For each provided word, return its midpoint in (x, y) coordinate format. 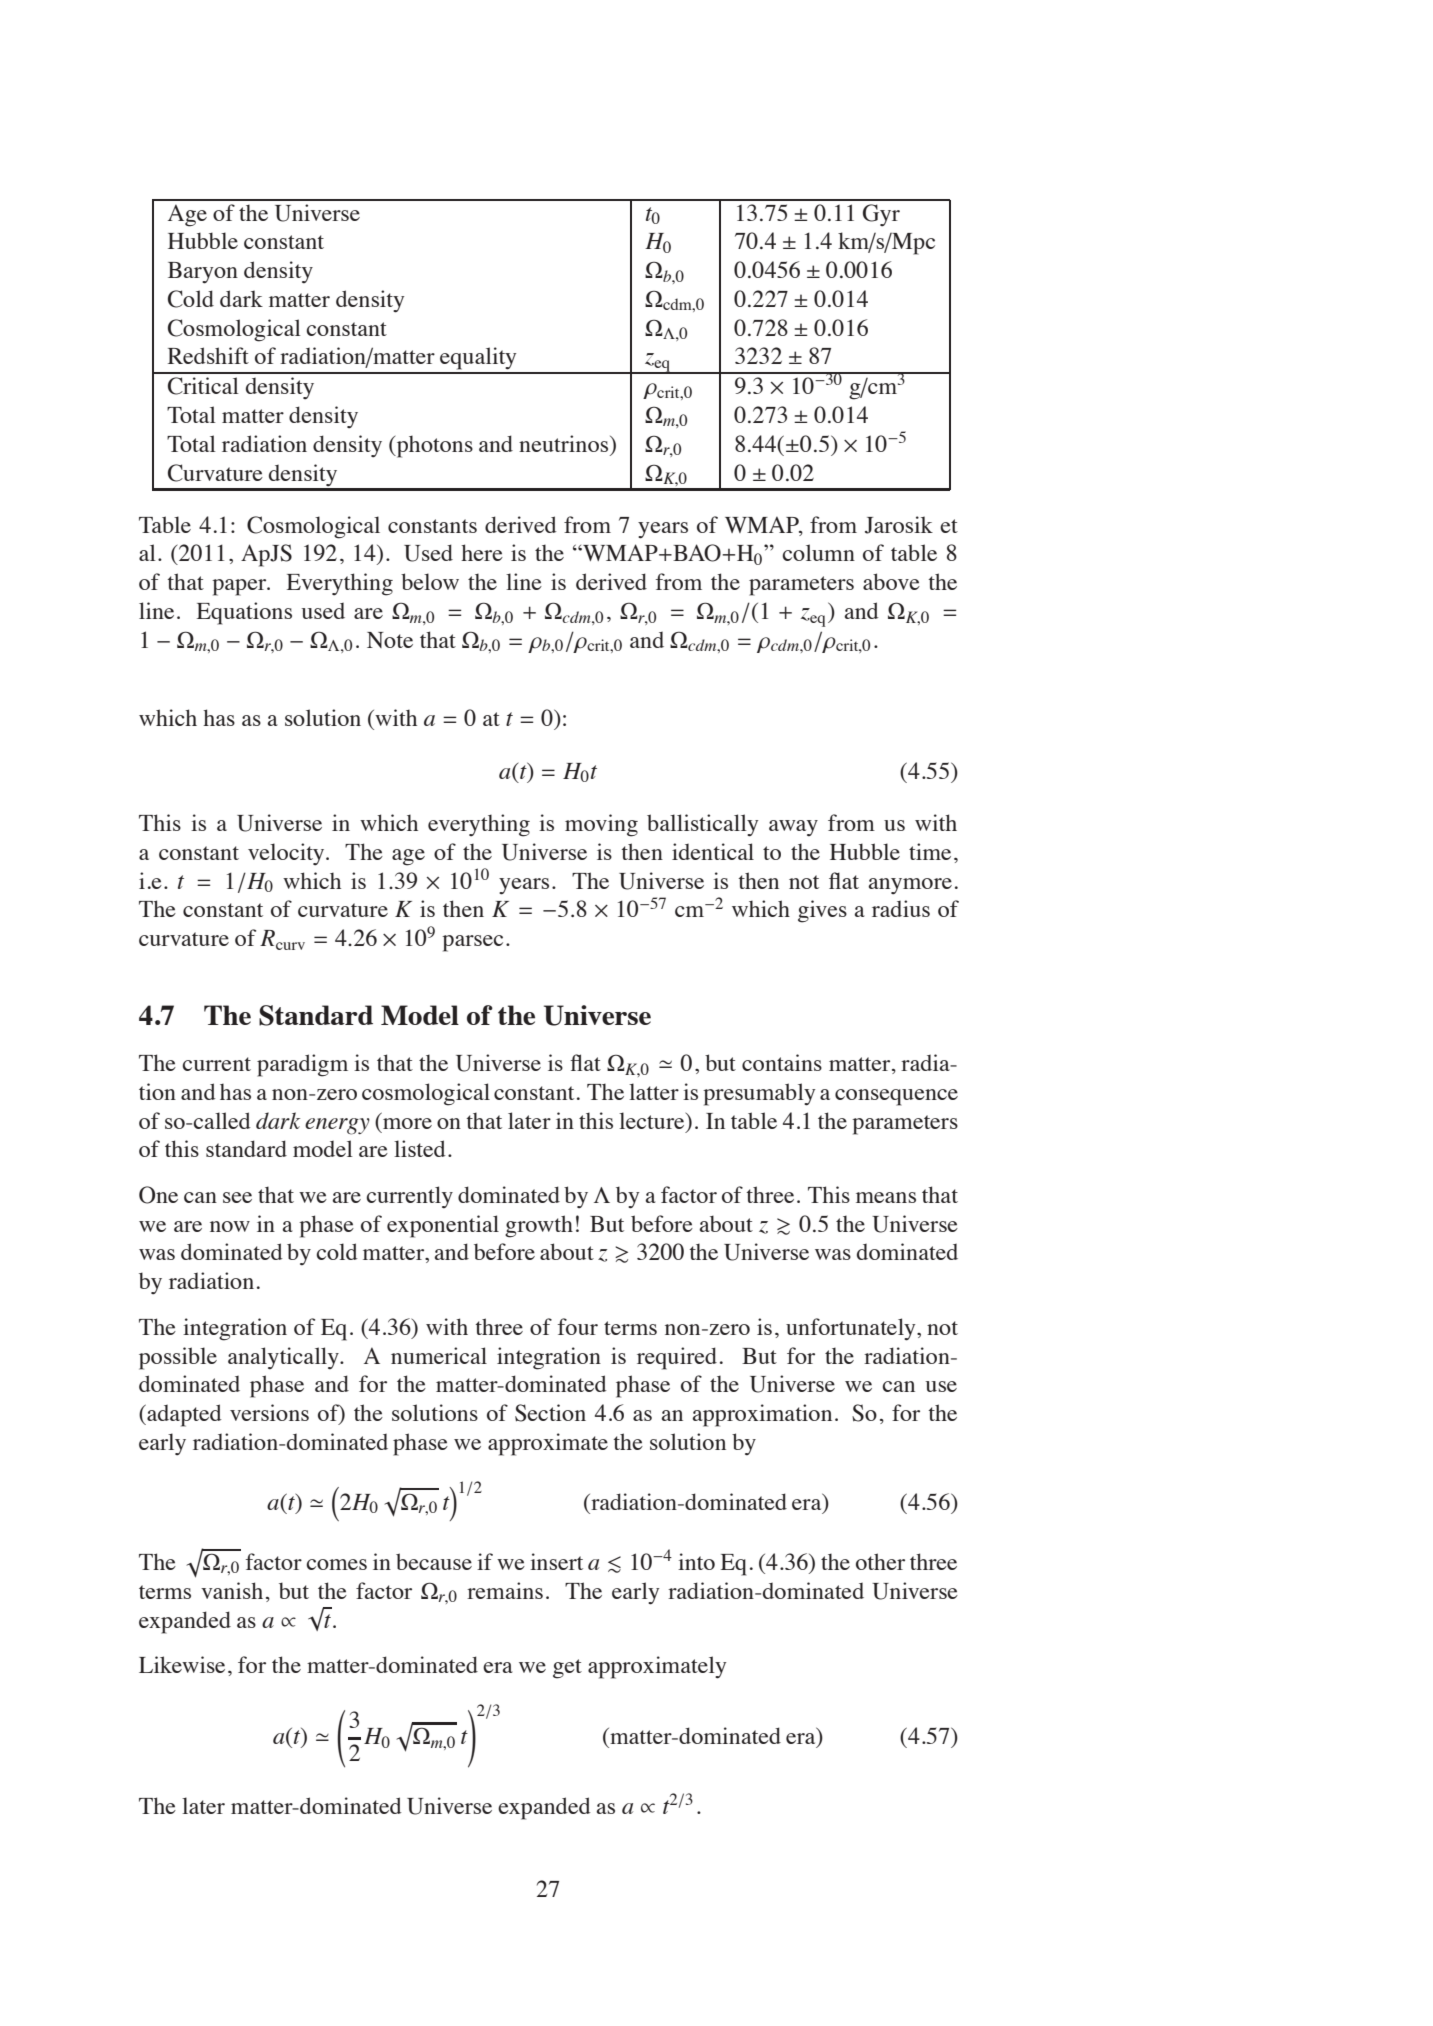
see (237, 1197)
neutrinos (565, 443)
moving (601, 825)
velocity (287, 854)
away (793, 828)
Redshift (208, 355)
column (818, 552)
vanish (232, 1590)
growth (539, 1226)
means (886, 1197)
